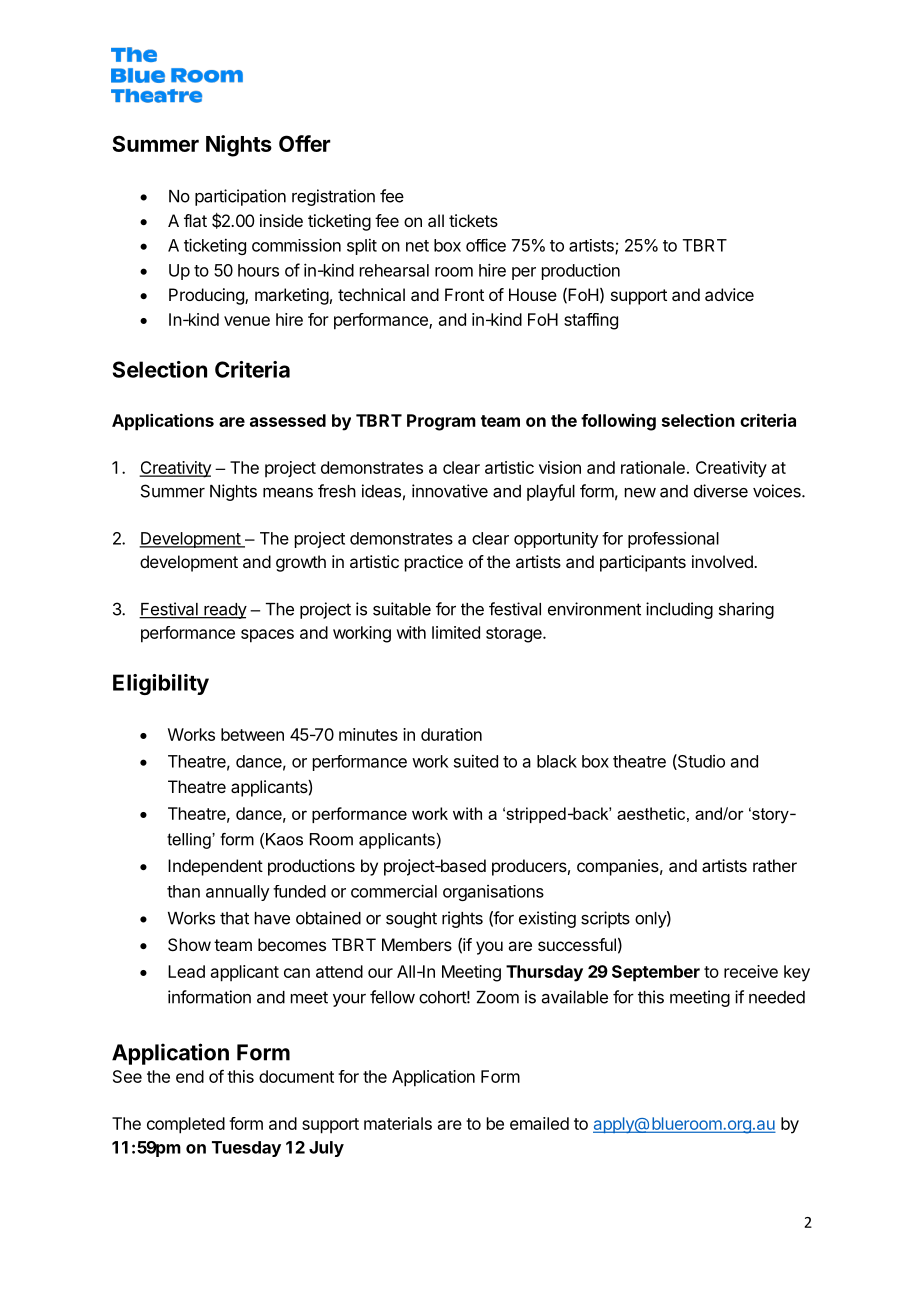 Image resolution: width=924 pixels, height=1308 pixels. I want to click on participation, so click(240, 197).
